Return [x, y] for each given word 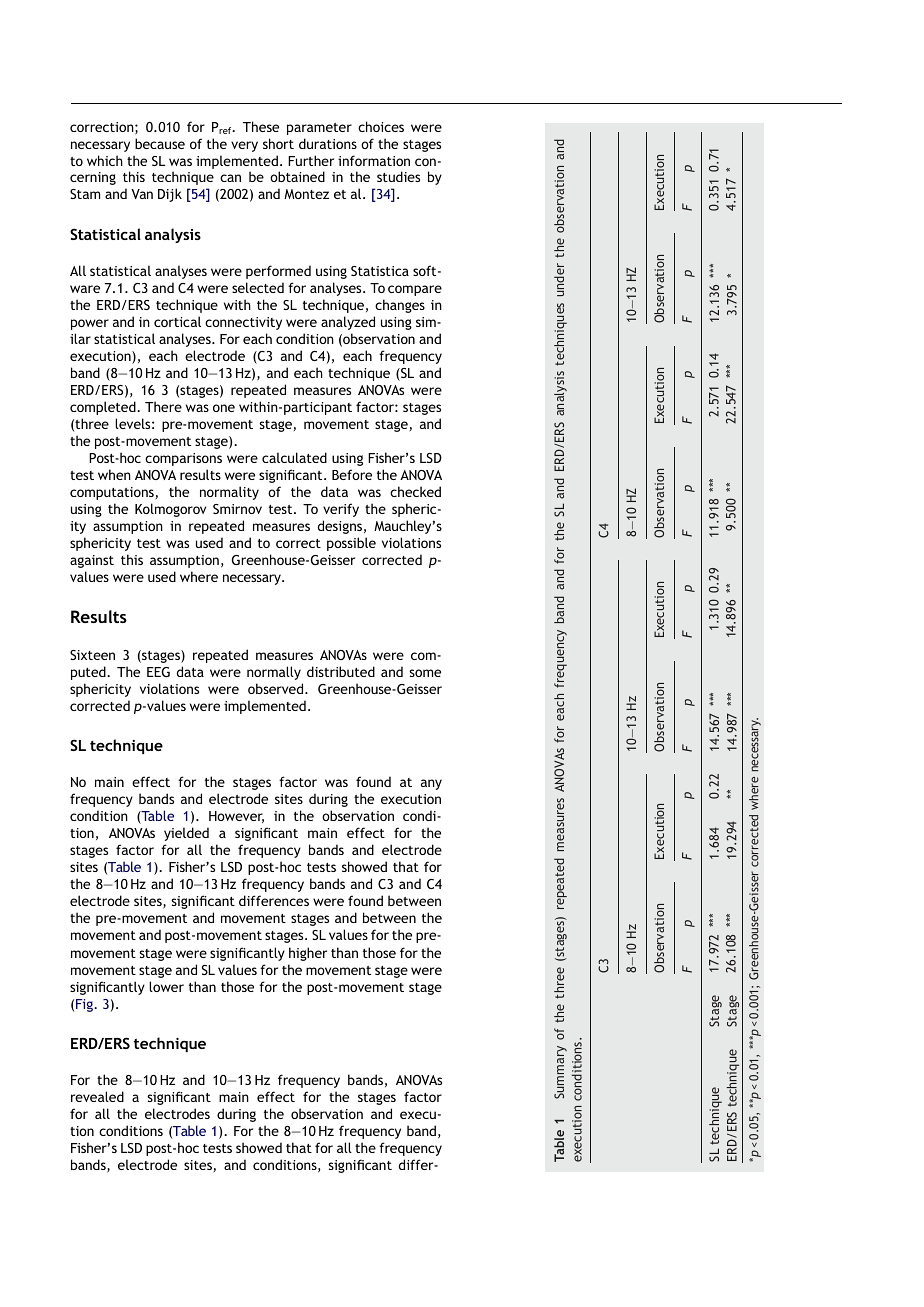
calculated [294, 457]
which [105, 160]
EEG [158, 672]
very [244, 146]
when [114, 474]
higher [308, 954]
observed [277, 688]
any [431, 784]
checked [415, 491]
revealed [97, 1096]
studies [398, 176]
